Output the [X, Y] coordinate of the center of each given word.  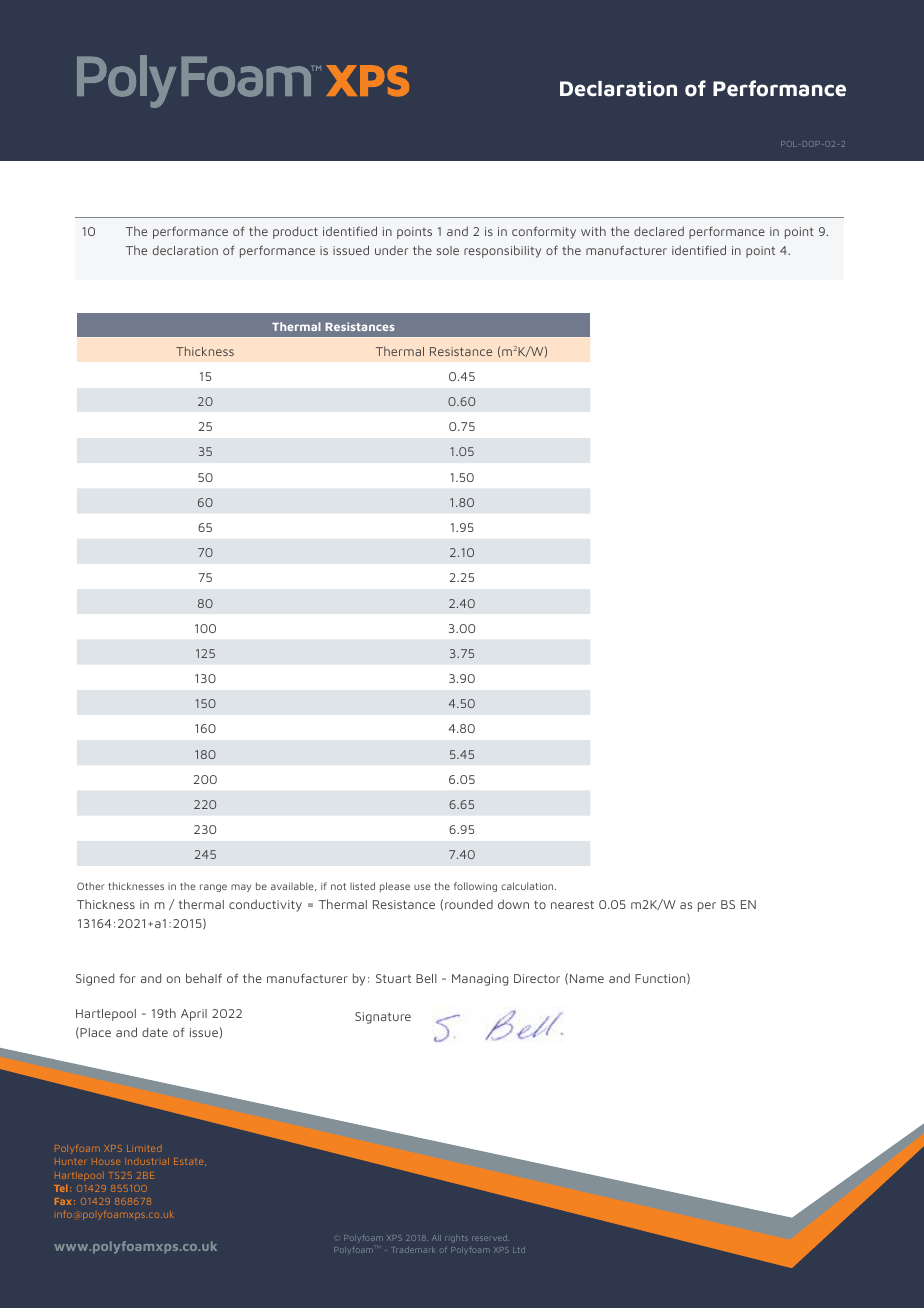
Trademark [413, 1250]
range [213, 888]
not [338, 886]
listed [362, 886]
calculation [528, 886]
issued [351, 250]
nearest [572, 904]
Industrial [148, 1161]
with [593, 231]
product [295, 232]
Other [90, 886]
